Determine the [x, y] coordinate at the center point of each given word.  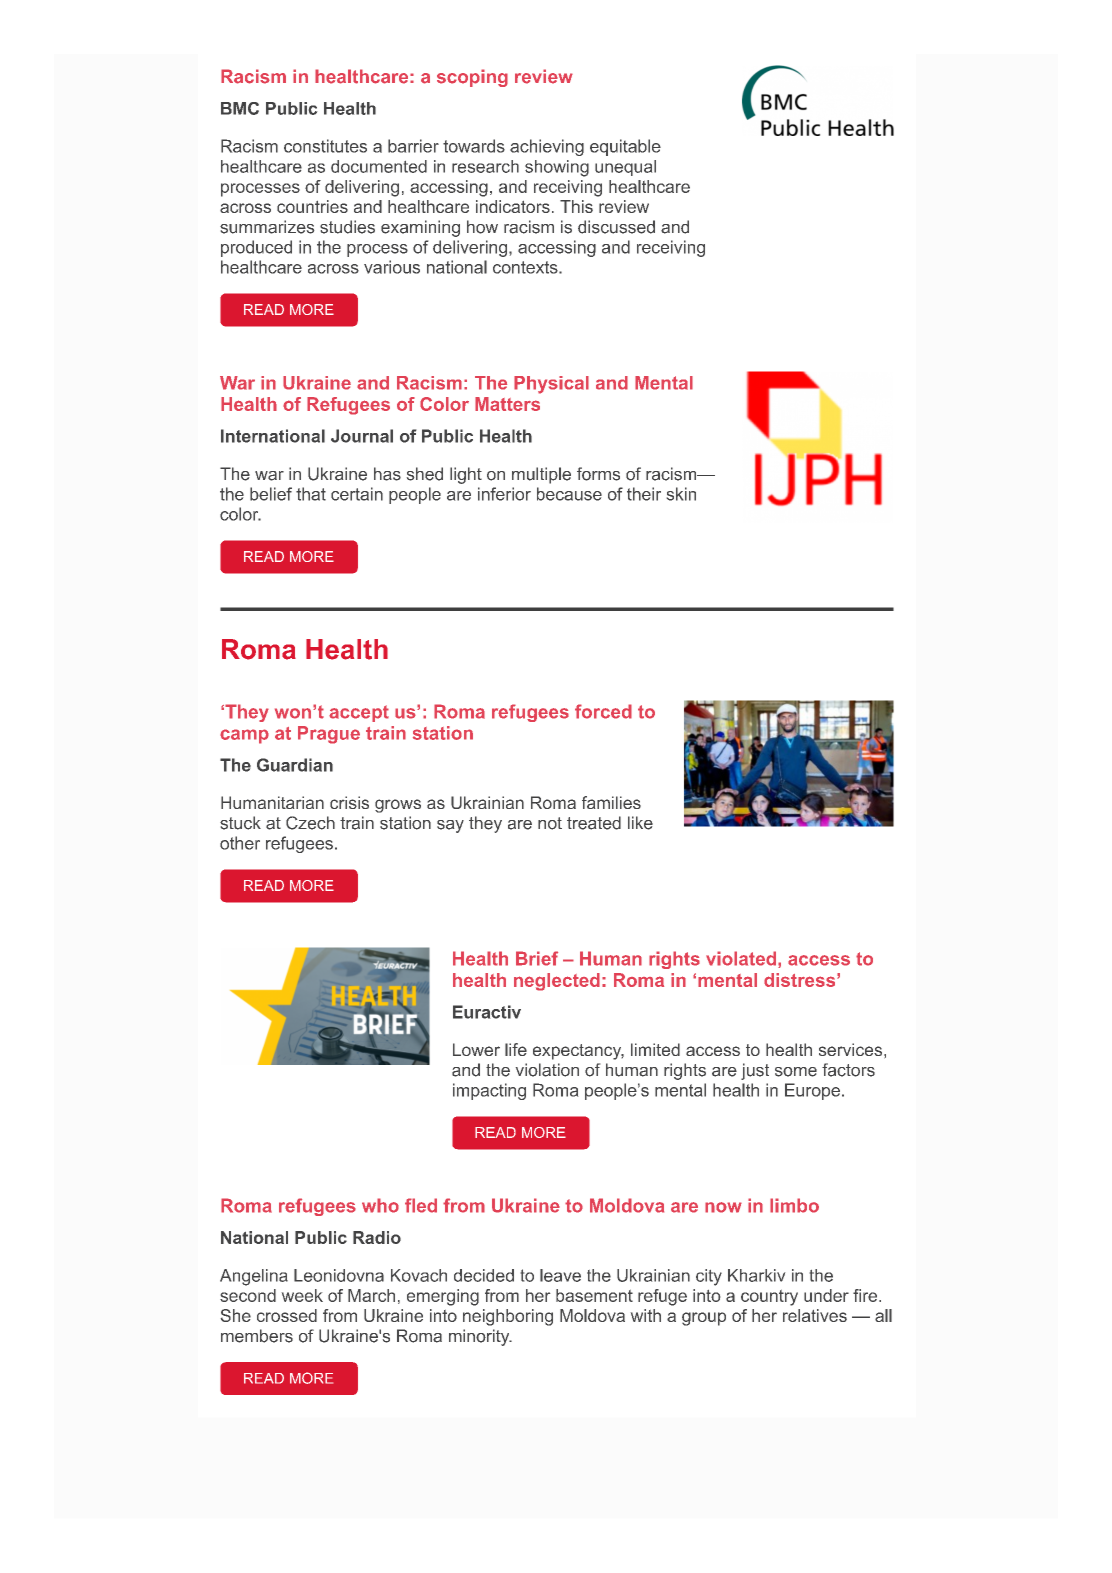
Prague [329, 735]
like [640, 823]
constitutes [325, 146]
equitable [625, 147]
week [302, 1295]
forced [603, 711]
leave [560, 1275]
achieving [547, 147]
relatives [815, 1315]
